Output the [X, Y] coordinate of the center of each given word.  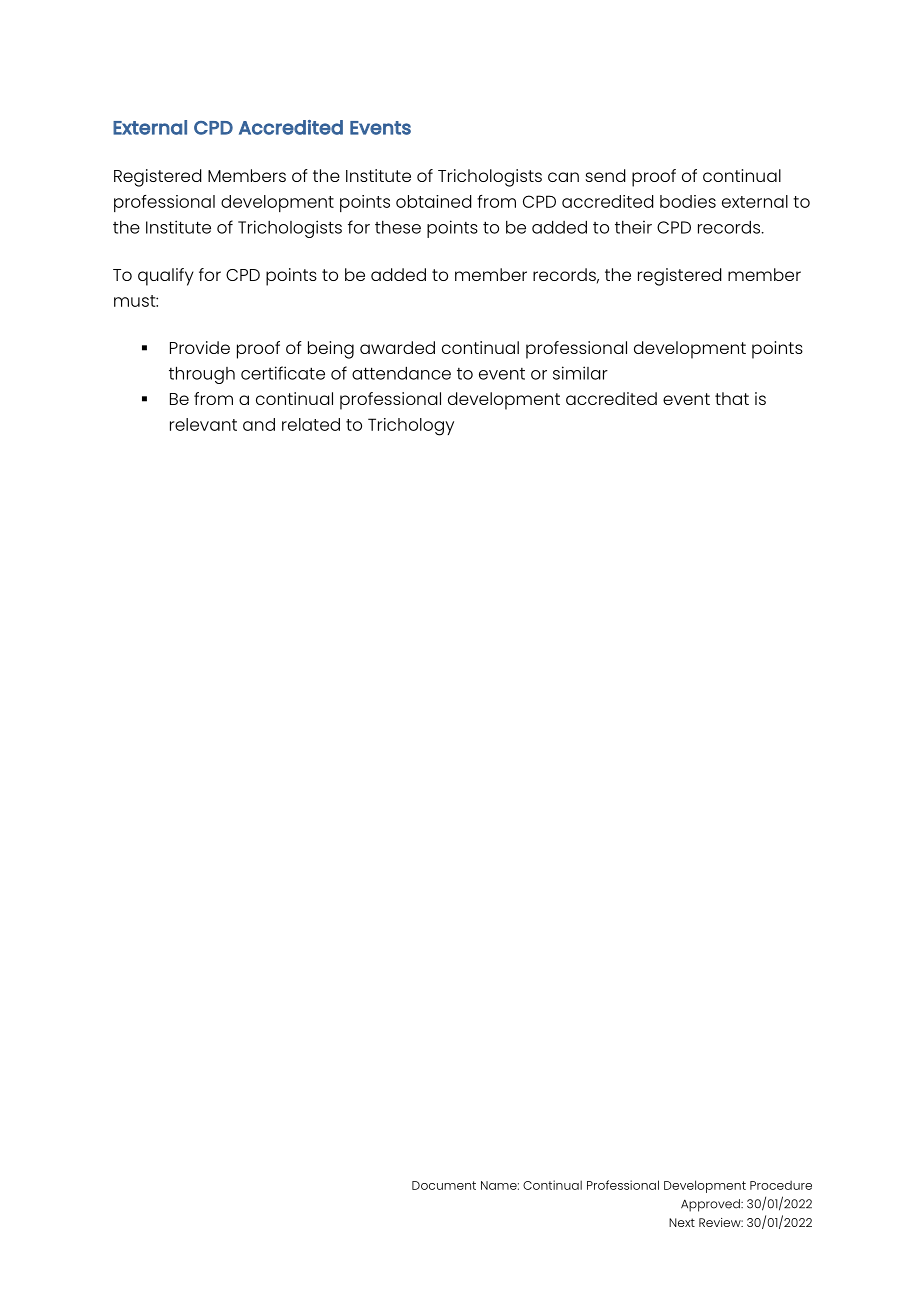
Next [682, 1222]
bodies [688, 201]
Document [444, 1185]
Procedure [781, 1185]
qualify [166, 277]
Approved [711, 1205]
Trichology [411, 427]
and [259, 424]
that [732, 398]
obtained [434, 201]
